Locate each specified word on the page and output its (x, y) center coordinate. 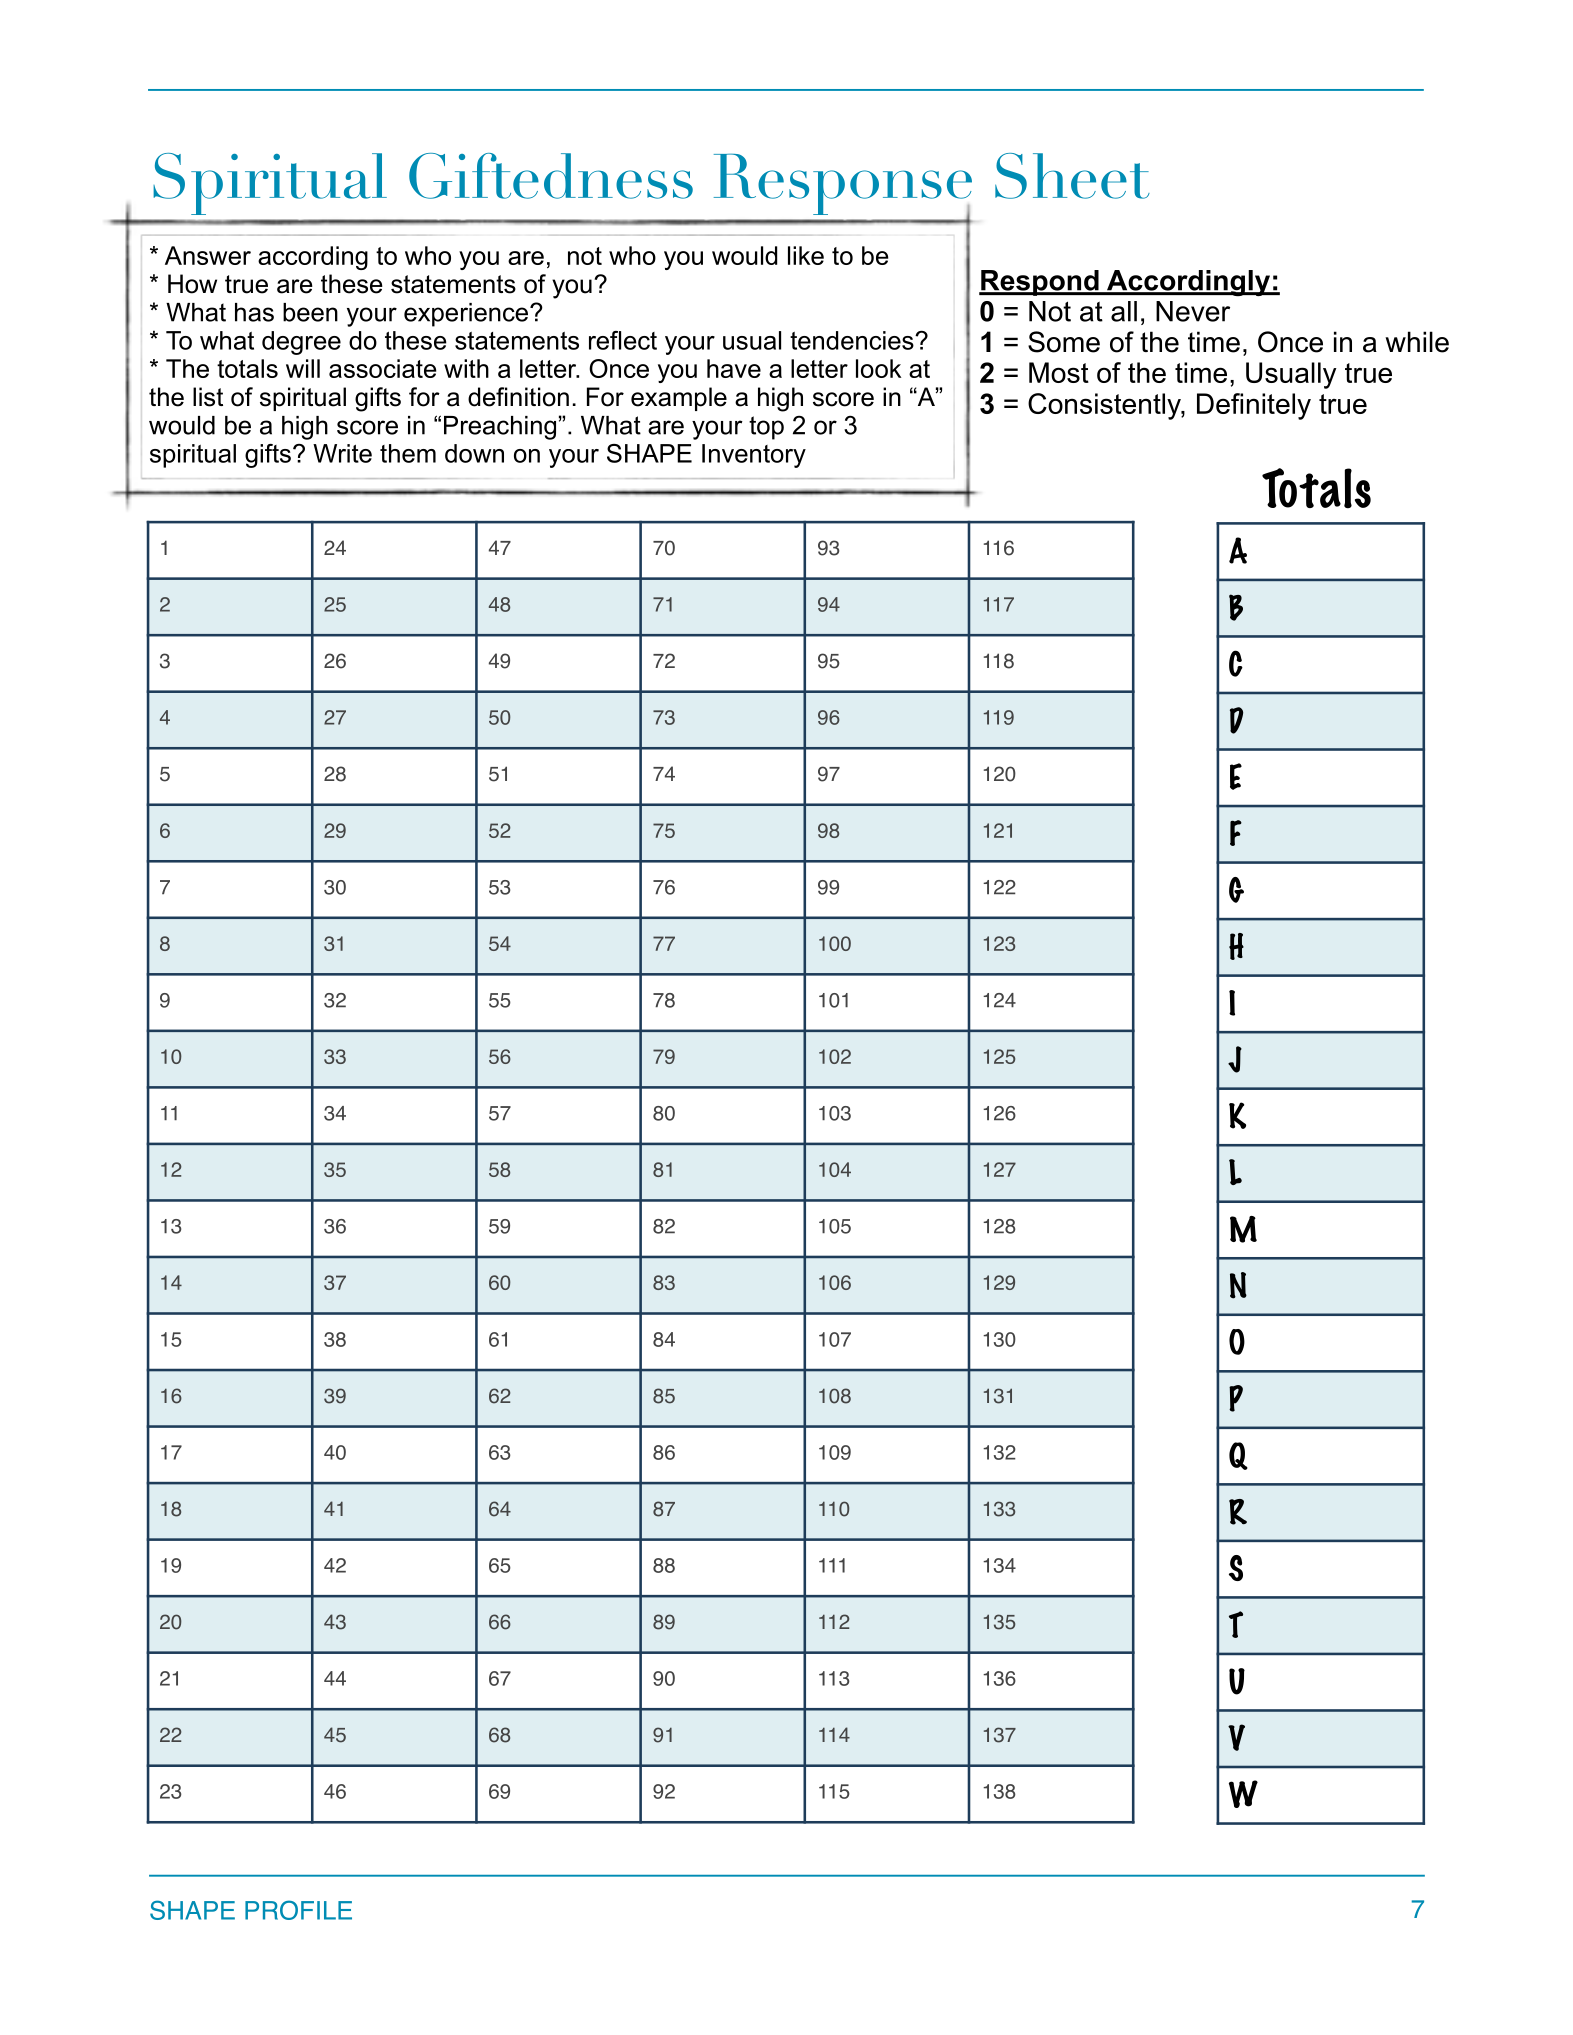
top (766, 428)
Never (1193, 311)
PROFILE (298, 1910)
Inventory (754, 456)
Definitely (1254, 406)
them (408, 453)
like (806, 255)
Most (1059, 372)
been (310, 312)
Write (342, 453)
